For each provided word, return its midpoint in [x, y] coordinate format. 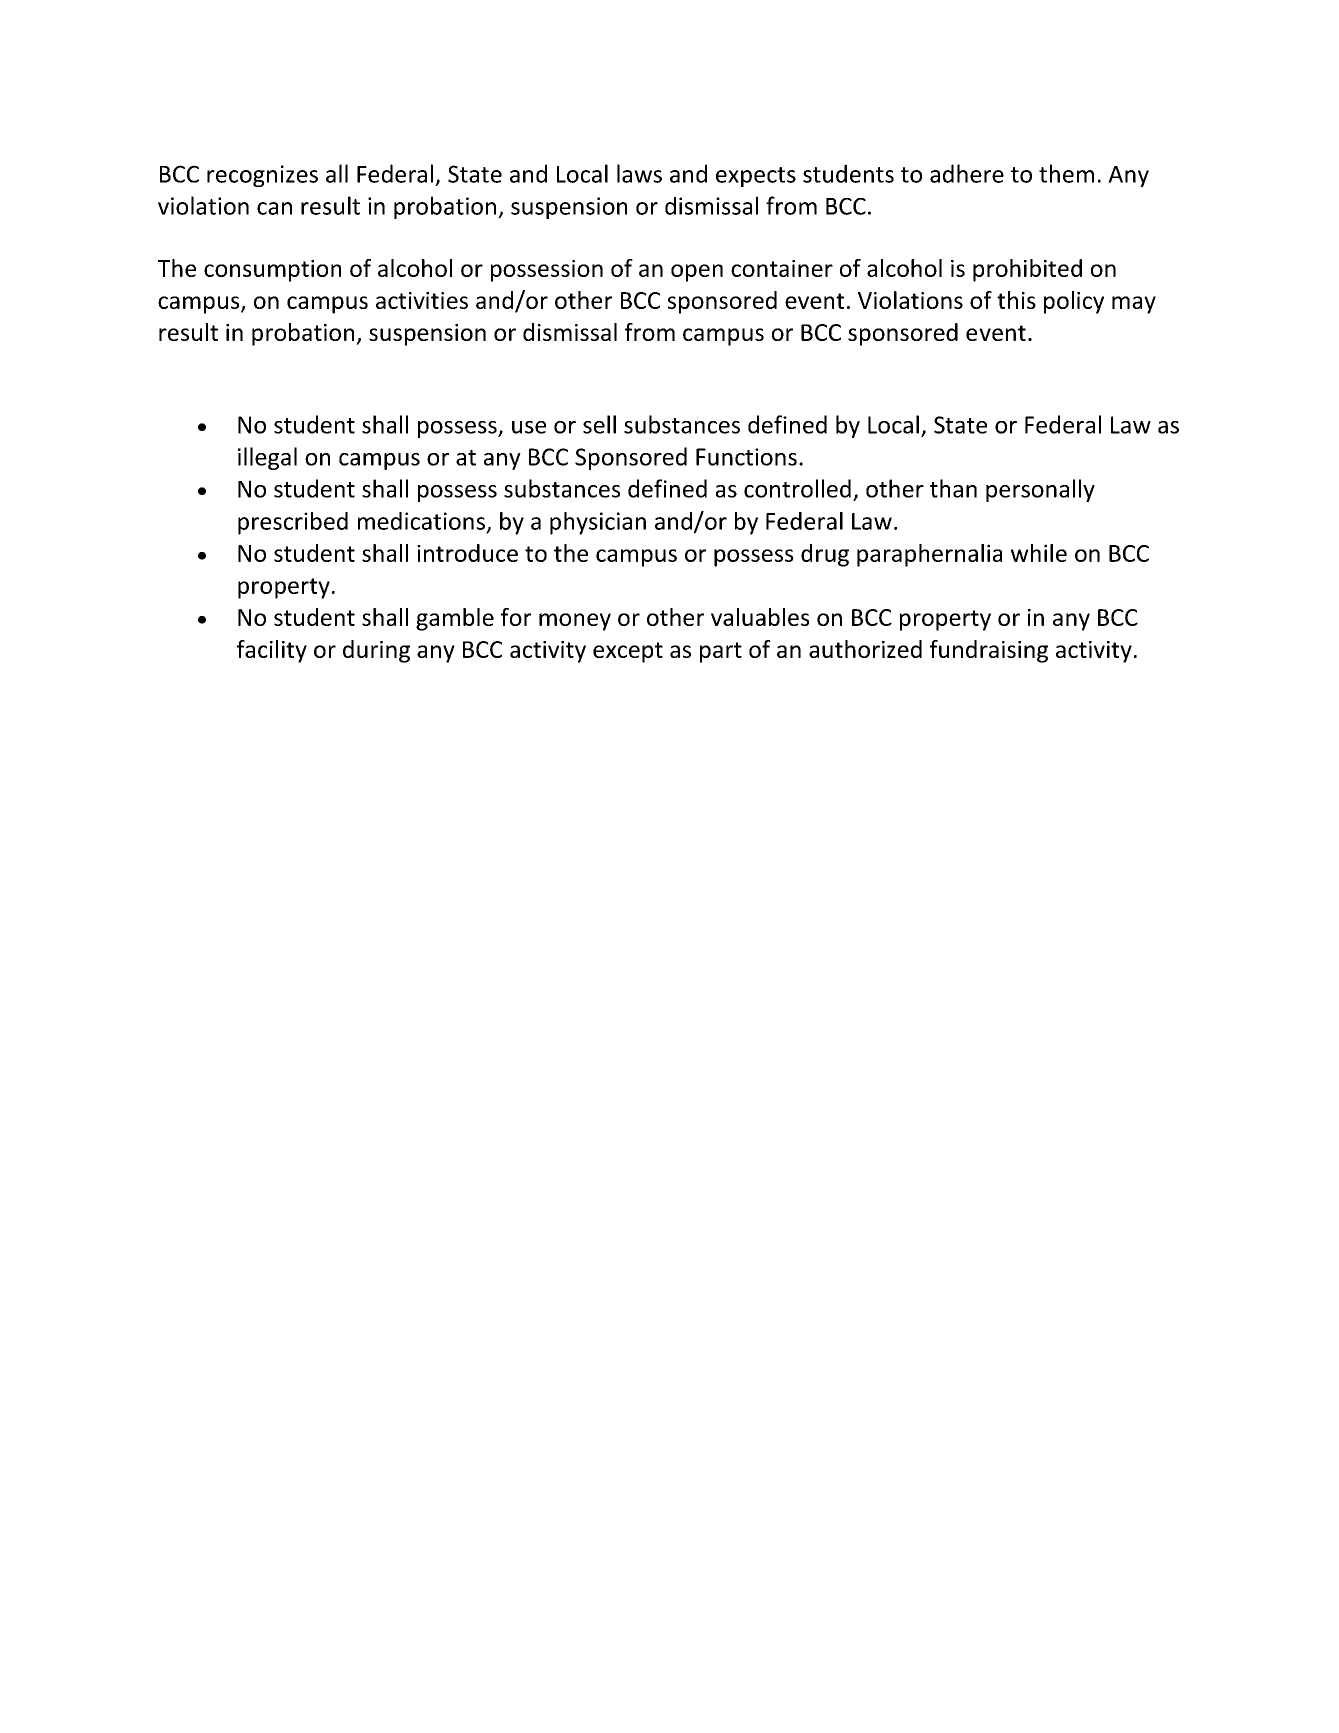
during [376, 651]
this [1016, 300]
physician [598, 523]
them [1066, 173]
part [721, 652]
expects [756, 177]
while [1039, 553]
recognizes [262, 176]
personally [1040, 490]
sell [599, 424]
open [697, 273]
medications [421, 521]
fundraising [989, 651]
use [529, 427]
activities [422, 300]
